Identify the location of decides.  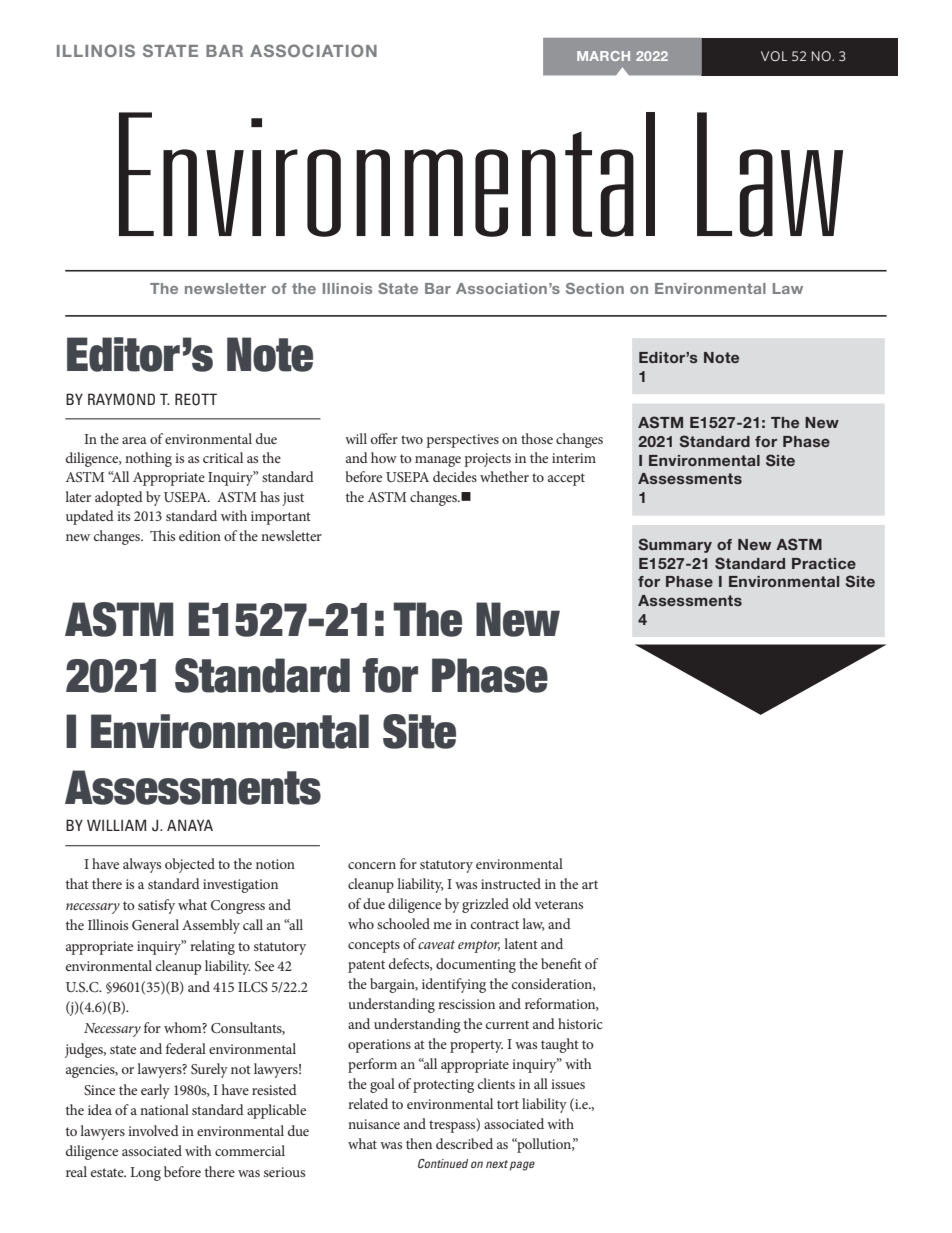
(455, 476).
